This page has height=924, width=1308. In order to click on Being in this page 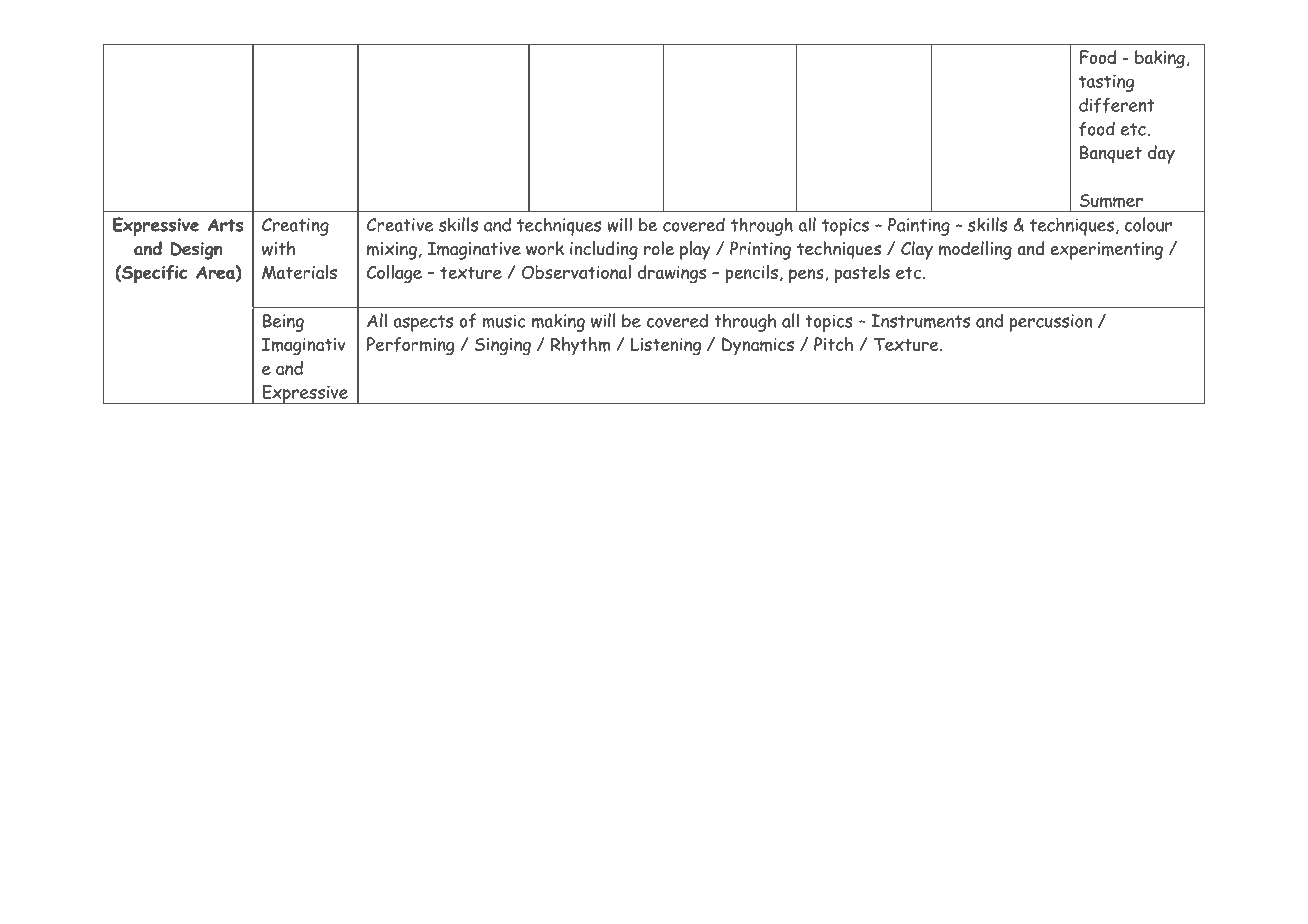, I will do `click(283, 323)`.
